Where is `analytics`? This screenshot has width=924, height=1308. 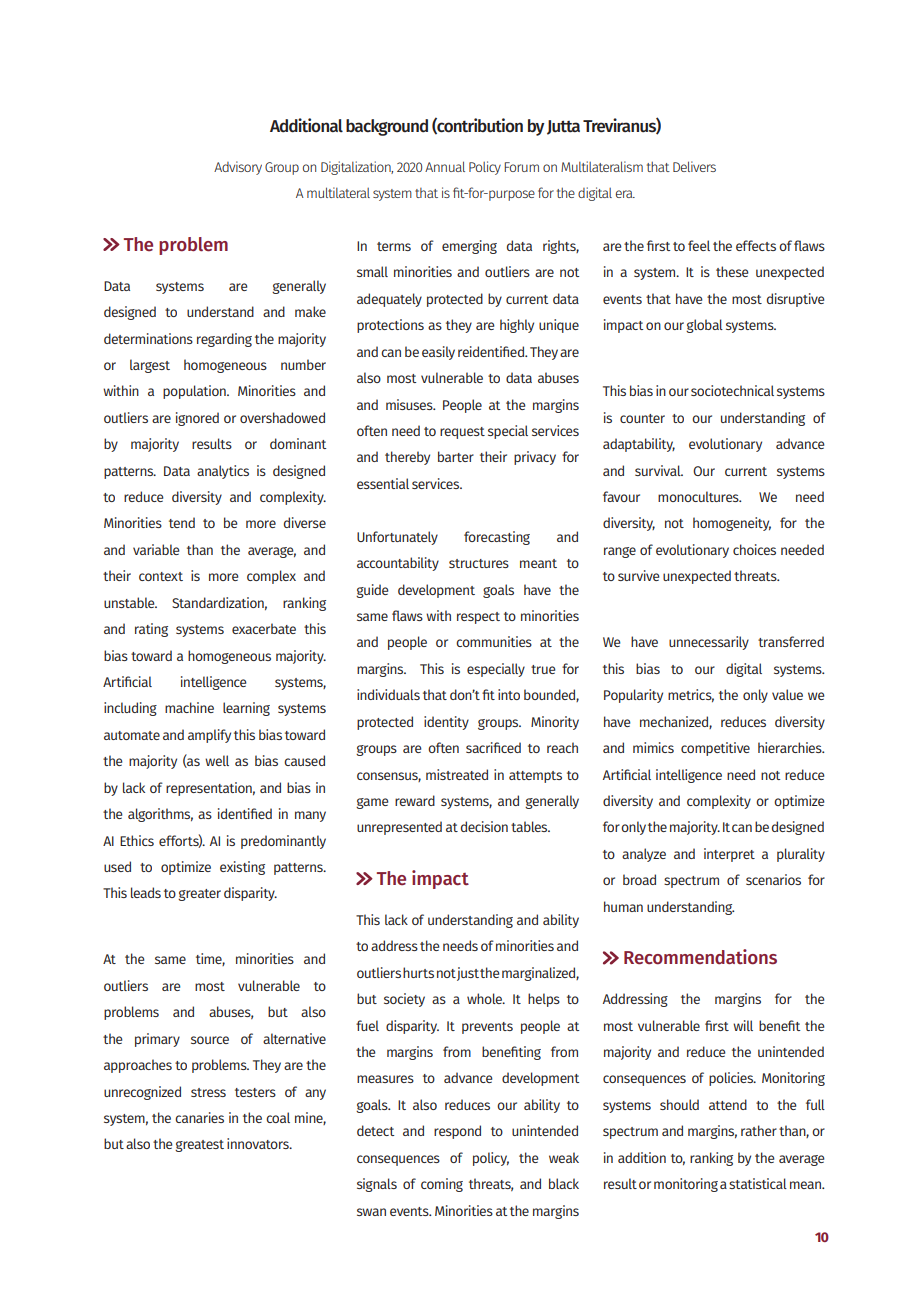
analytics is located at coordinates (223, 472).
